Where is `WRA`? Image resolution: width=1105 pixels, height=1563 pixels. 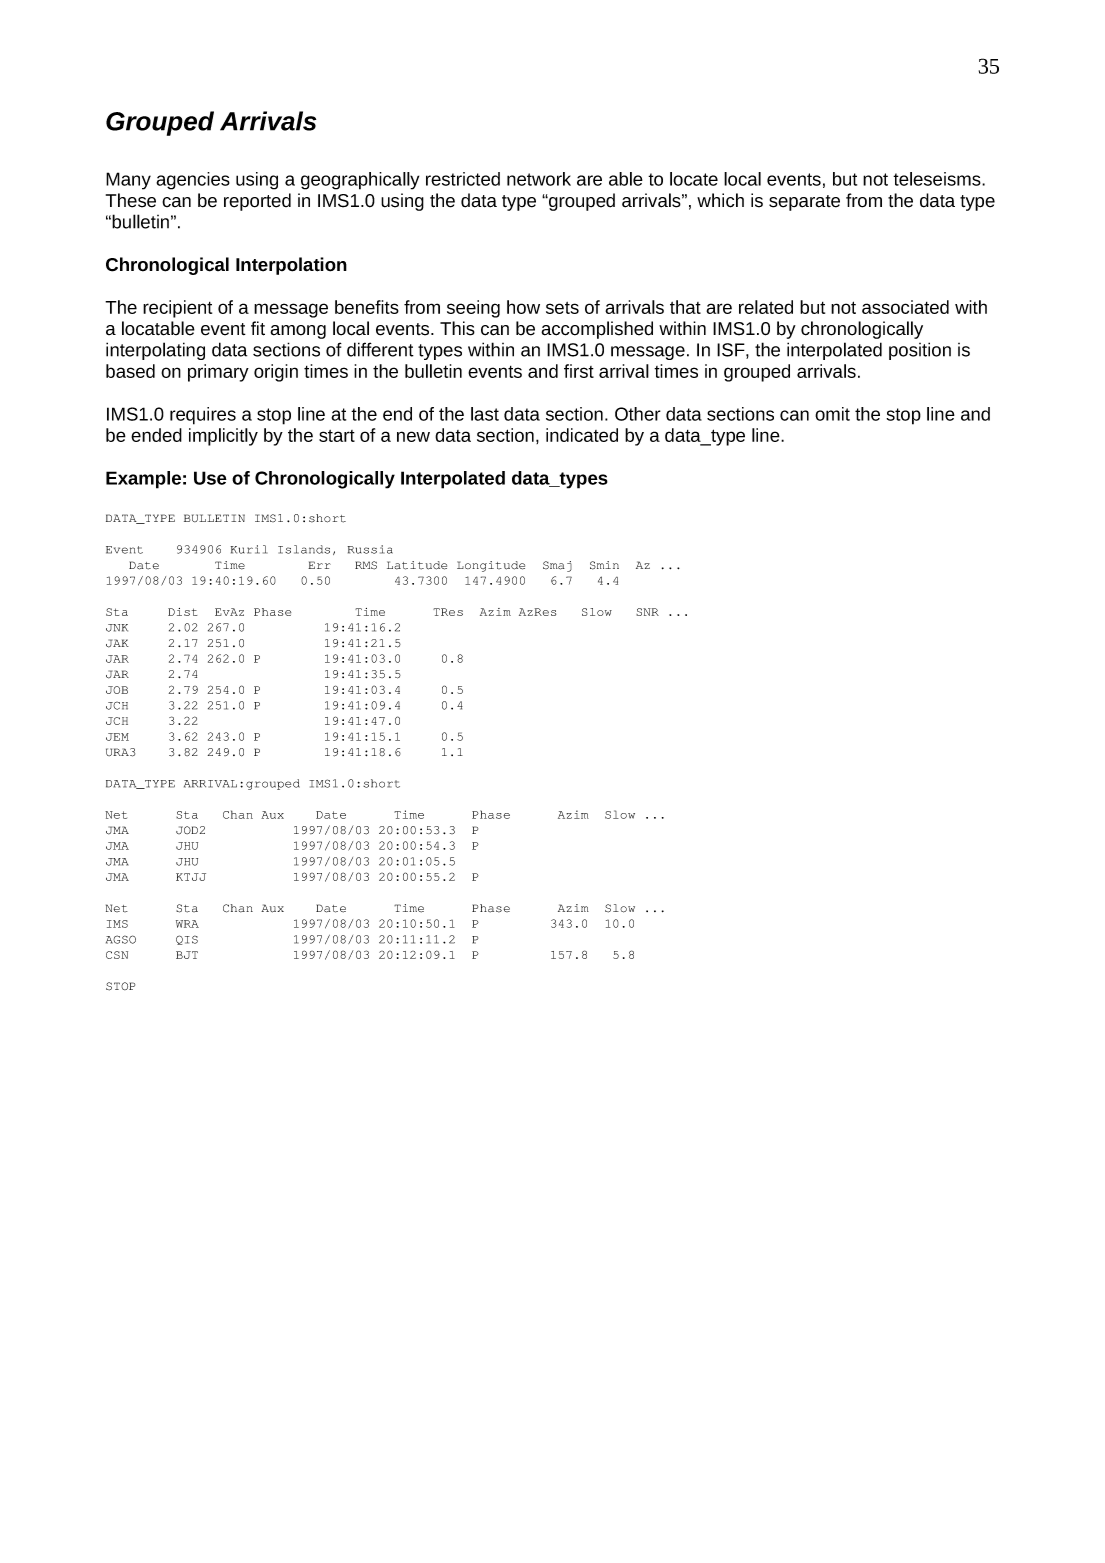
WRA is located at coordinates (187, 924).
